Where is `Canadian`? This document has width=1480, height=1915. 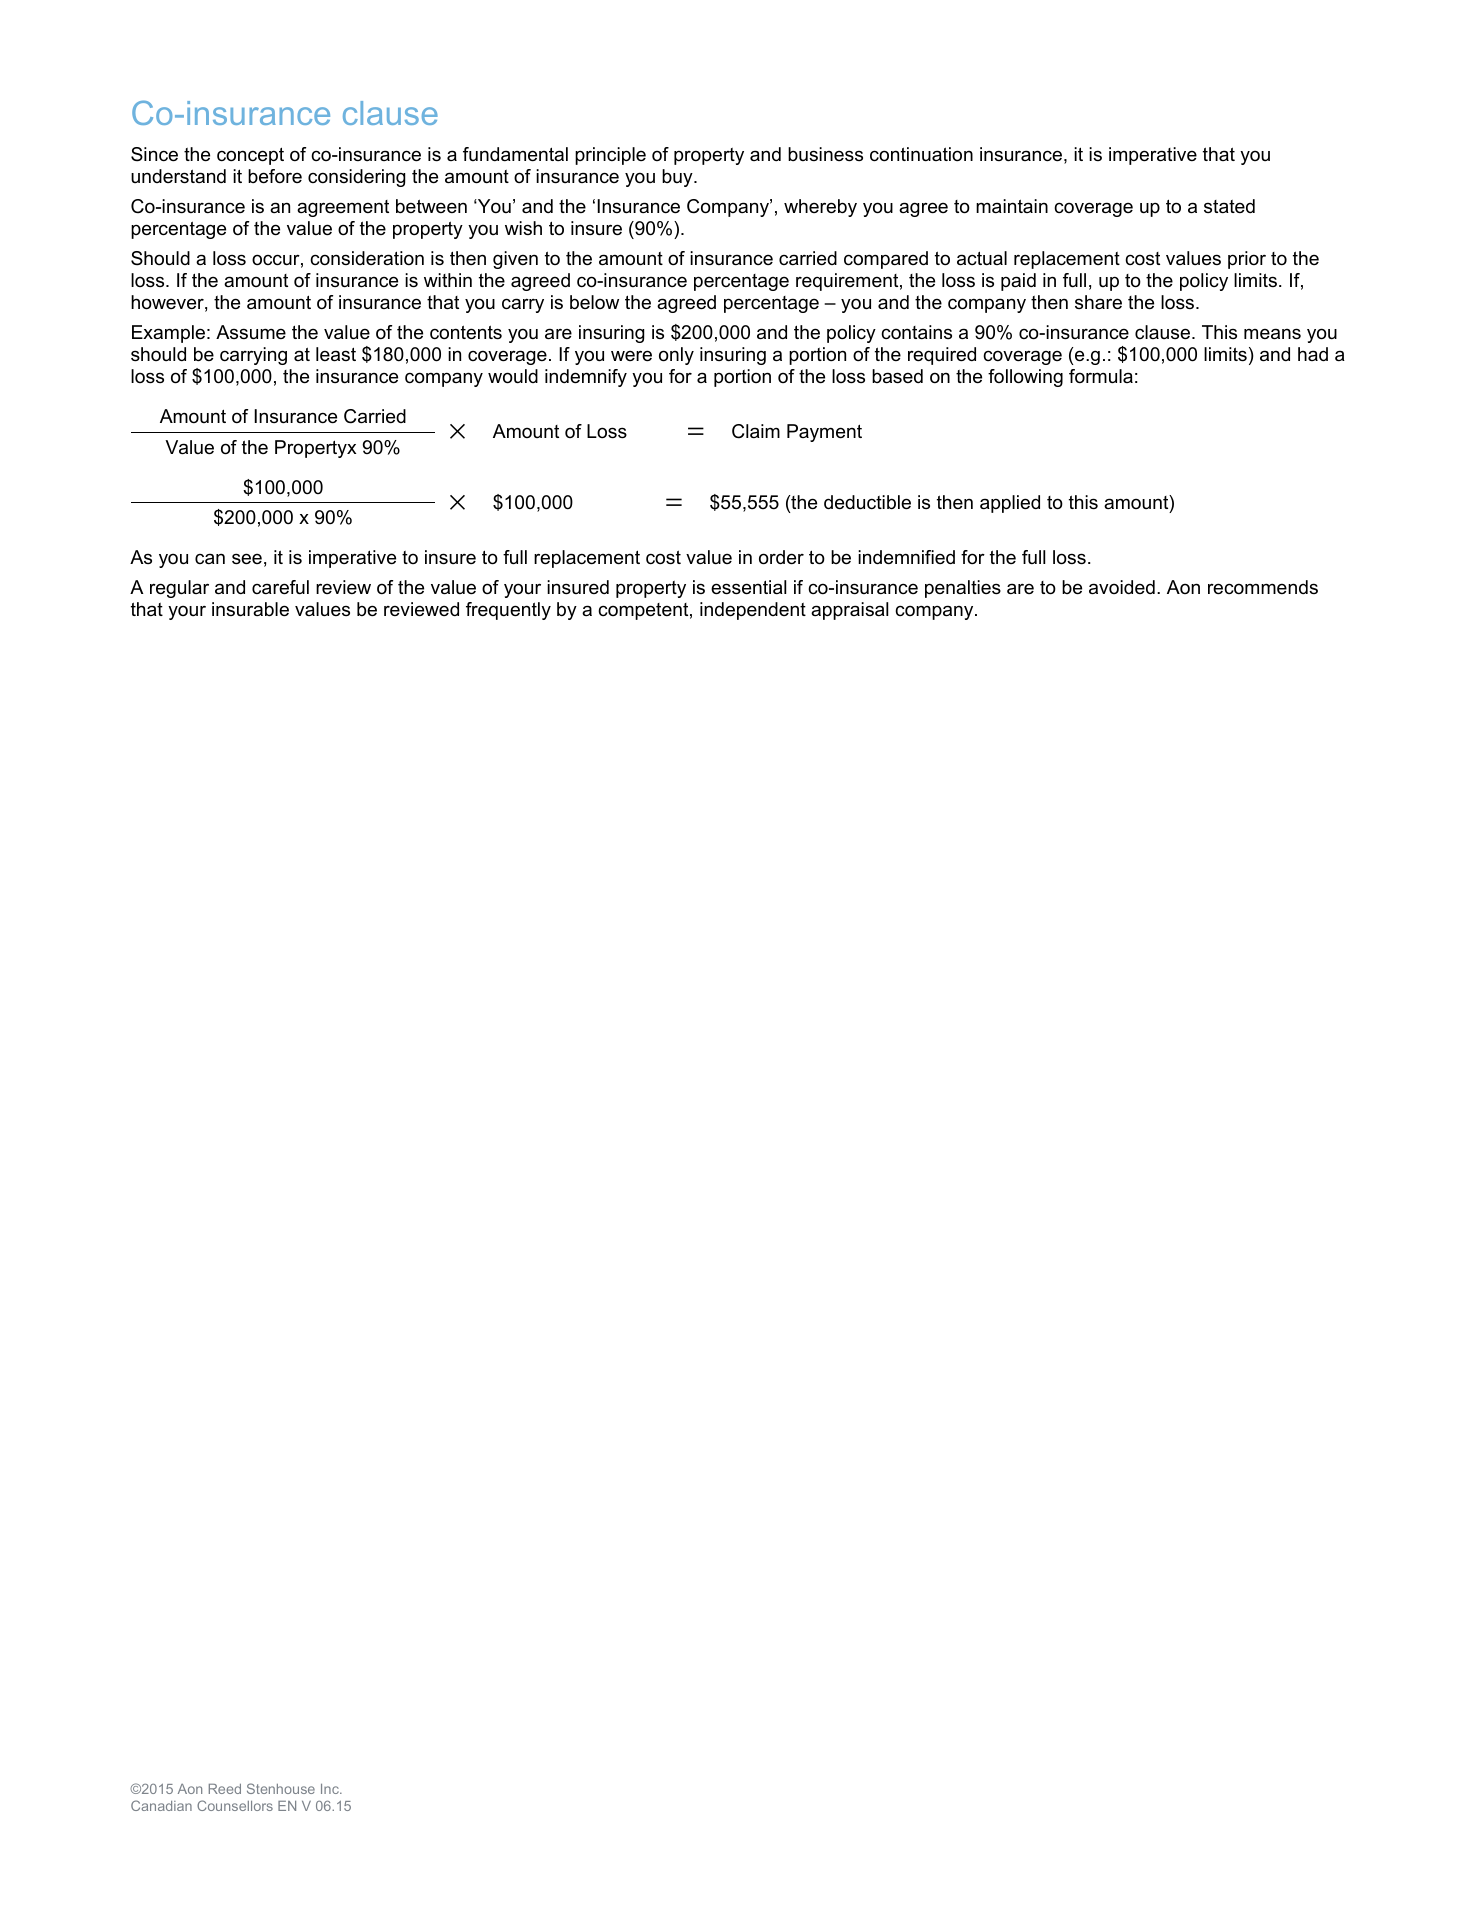 Canadian is located at coordinates (161, 1805).
